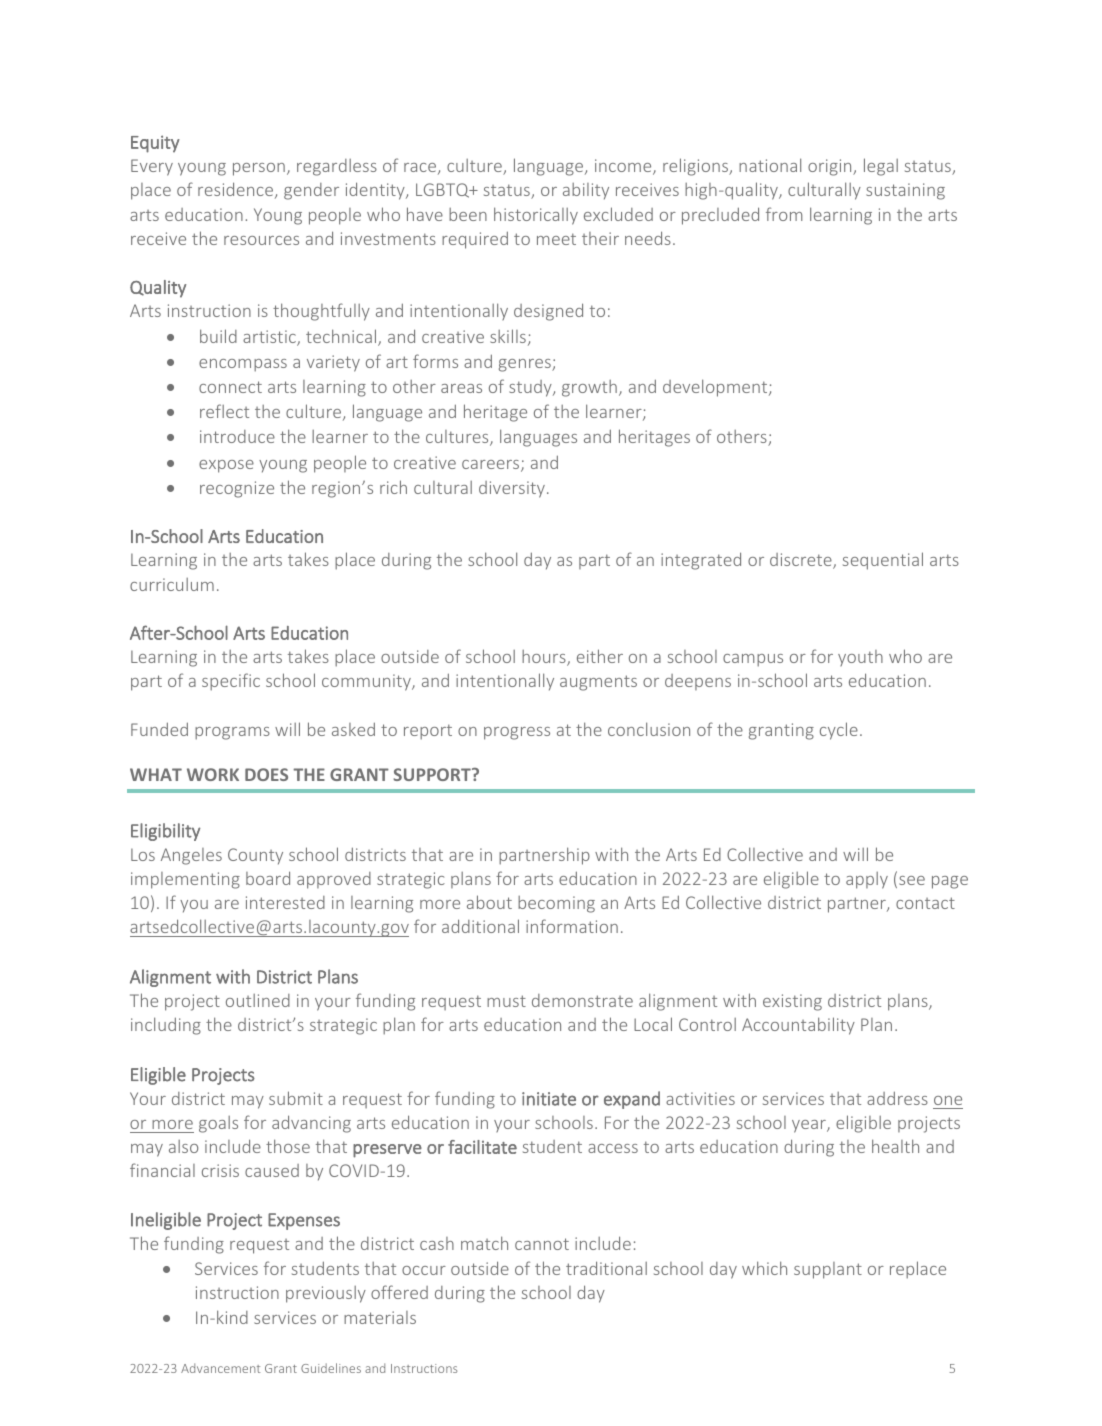 This screenshot has width=1102, height=1426. What do you see at coordinates (536, 216) in the screenshot?
I see `historically` at bounding box center [536, 216].
